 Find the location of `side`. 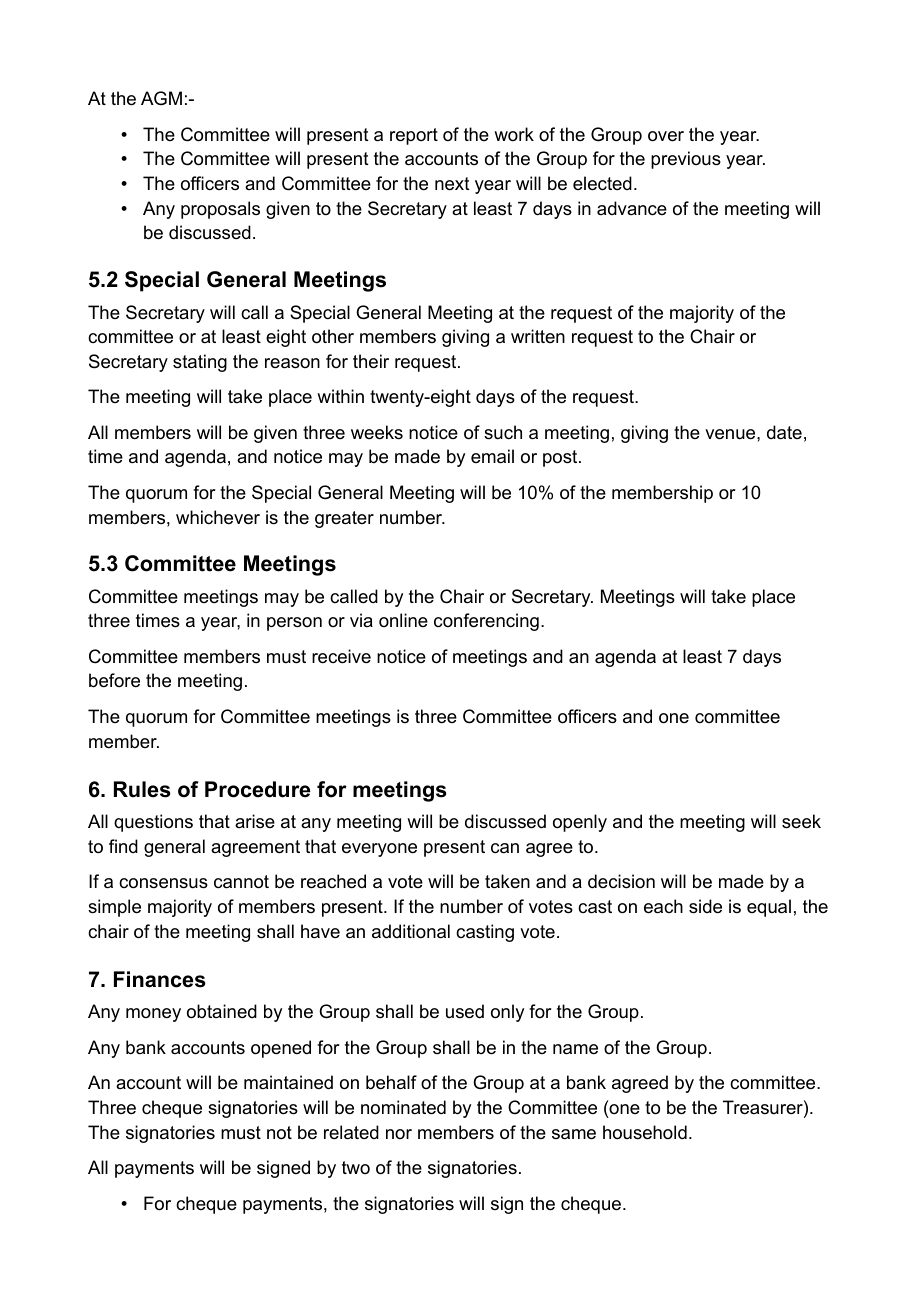

side is located at coordinates (705, 906).
